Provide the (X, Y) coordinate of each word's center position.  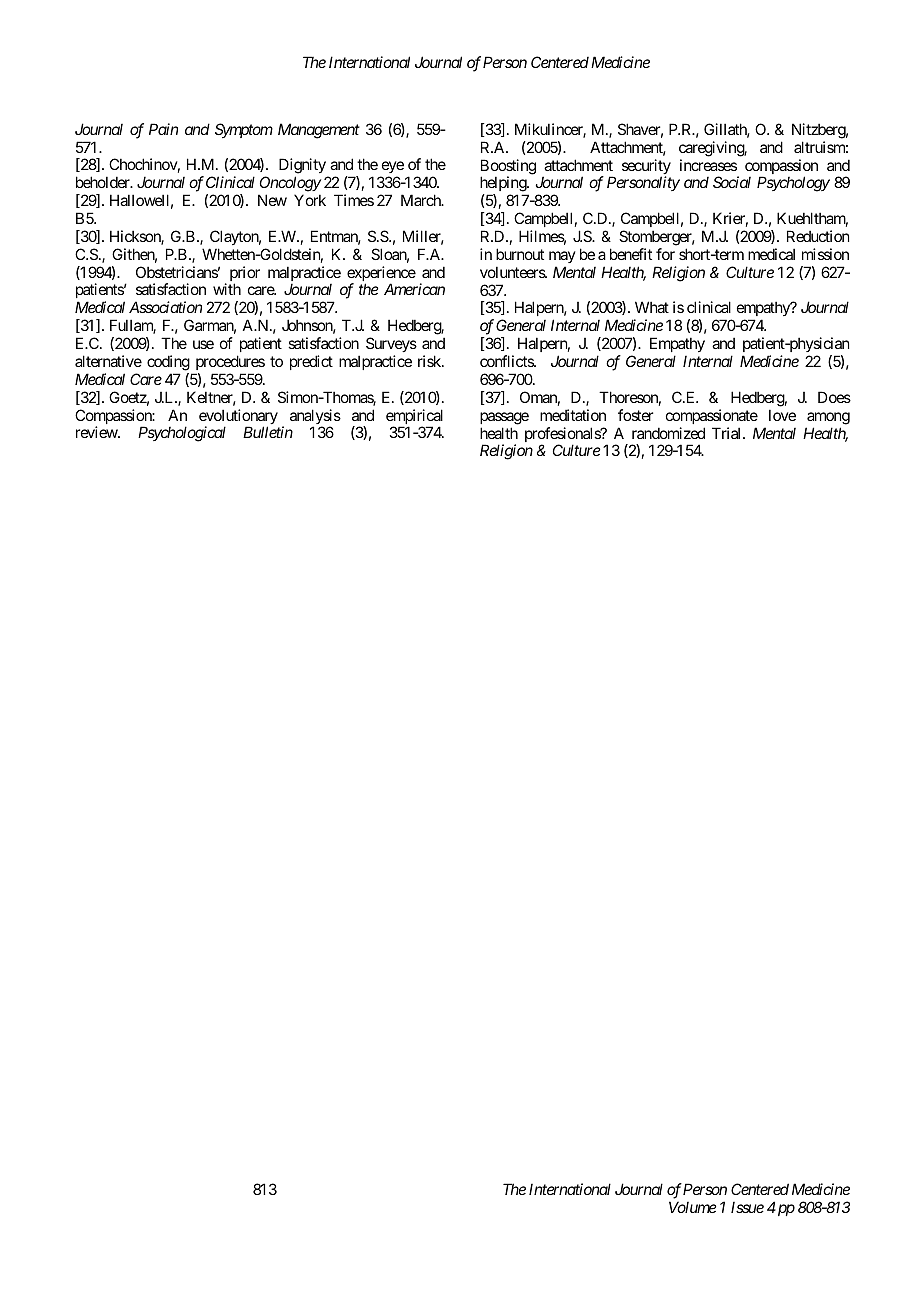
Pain (163, 129)
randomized (668, 433)
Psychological (182, 434)
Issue (747, 1207)
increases (708, 165)
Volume (692, 1207)
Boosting (508, 168)
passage (504, 418)
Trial (728, 433)
